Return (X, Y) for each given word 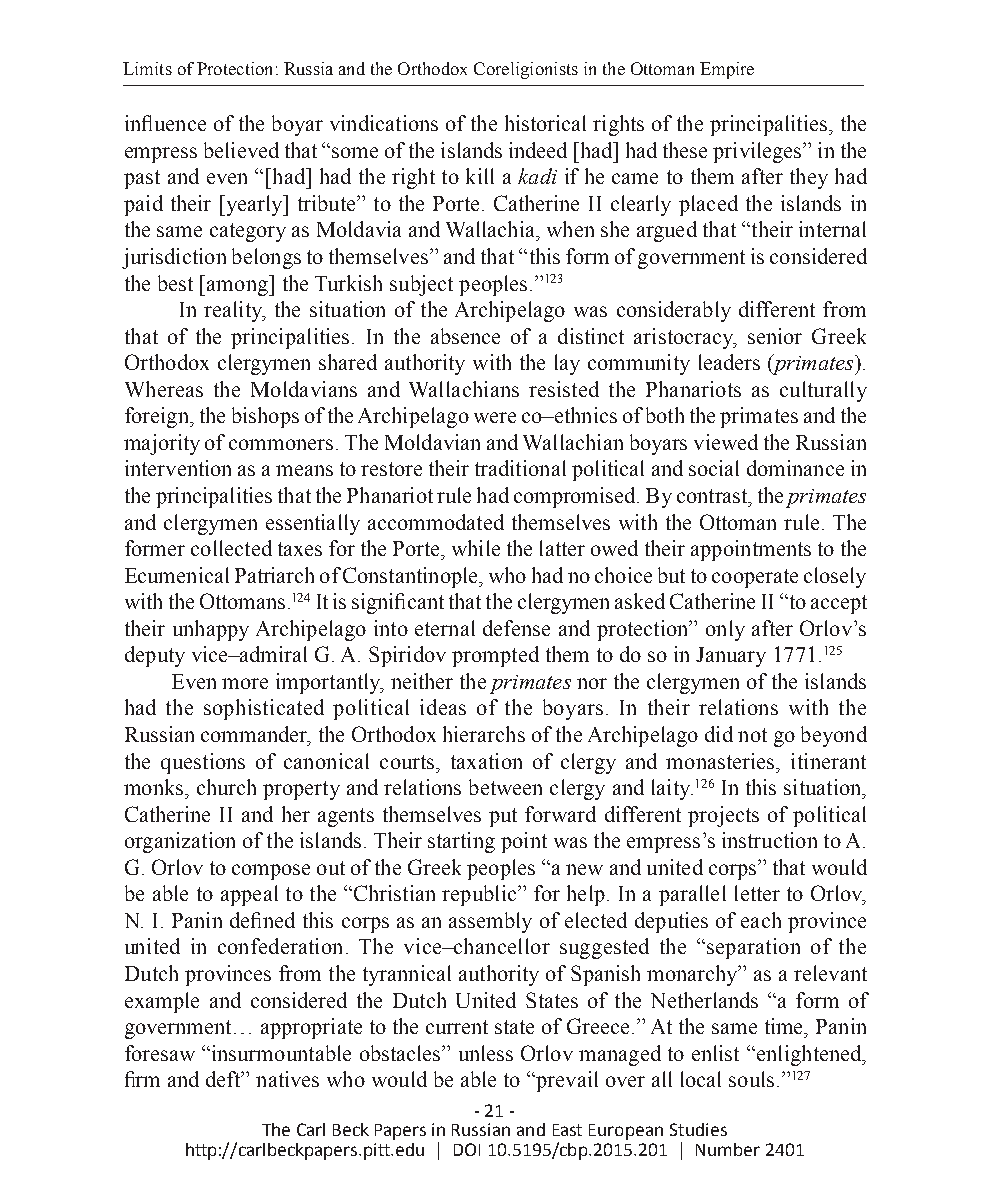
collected (231, 548)
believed (241, 150)
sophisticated (264, 709)
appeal (249, 895)
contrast (713, 496)
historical (545, 123)
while (476, 548)
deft (224, 1079)
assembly (490, 922)
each (761, 920)
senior (775, 336)
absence (465, 336)
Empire (727, 70)
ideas (443, 707)
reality (234, 311)
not (752, 735)
